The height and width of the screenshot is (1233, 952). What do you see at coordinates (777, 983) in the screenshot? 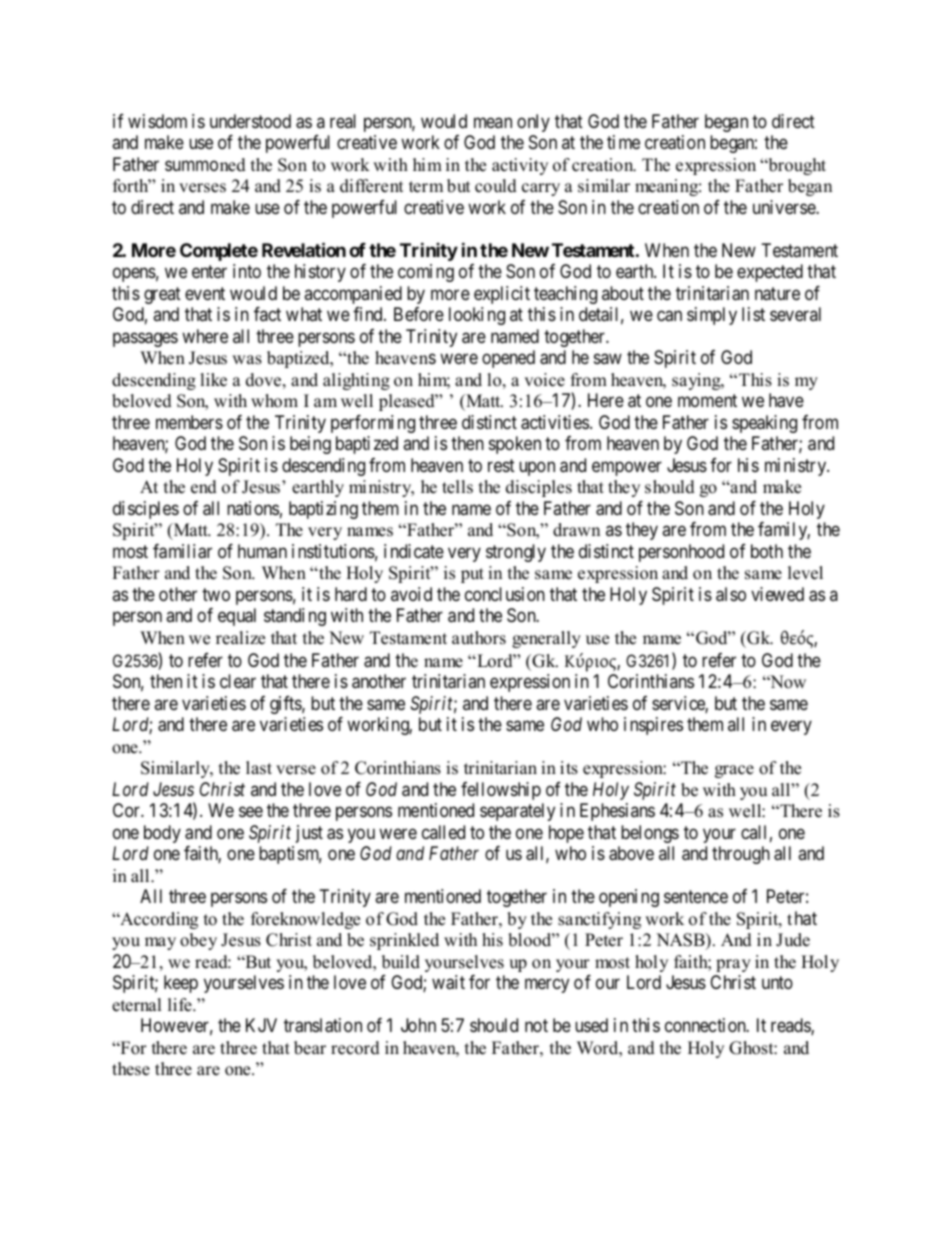
I see `unto` at bounding box center [777, 983].
